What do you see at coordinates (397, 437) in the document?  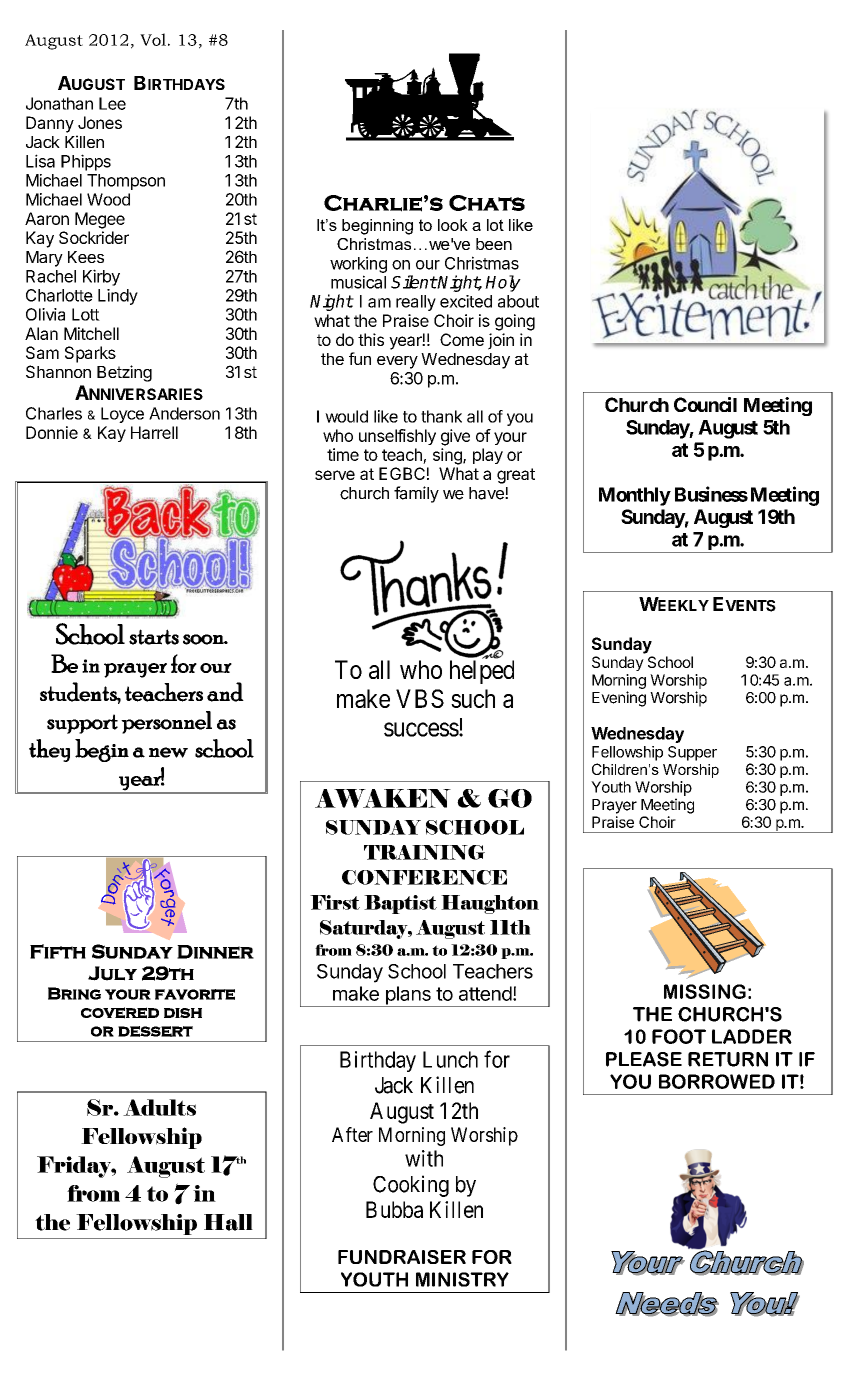 I see `unselfishly` at bounding box center [397, 437].
